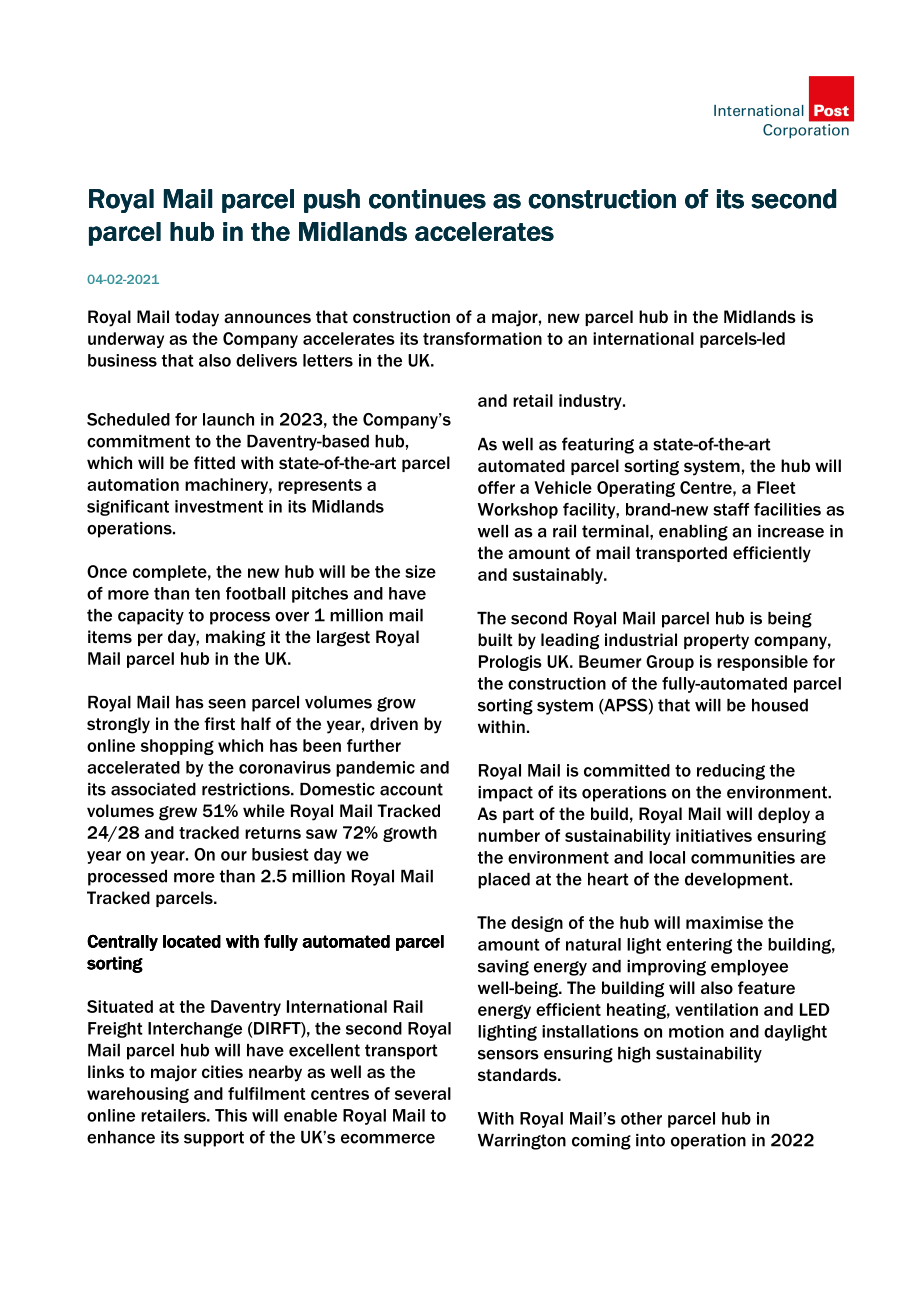 This screenshot has width=924, height=1308. Describe the element at coordinates (427, 199) in the screenshot. I see `continues` at that location.
